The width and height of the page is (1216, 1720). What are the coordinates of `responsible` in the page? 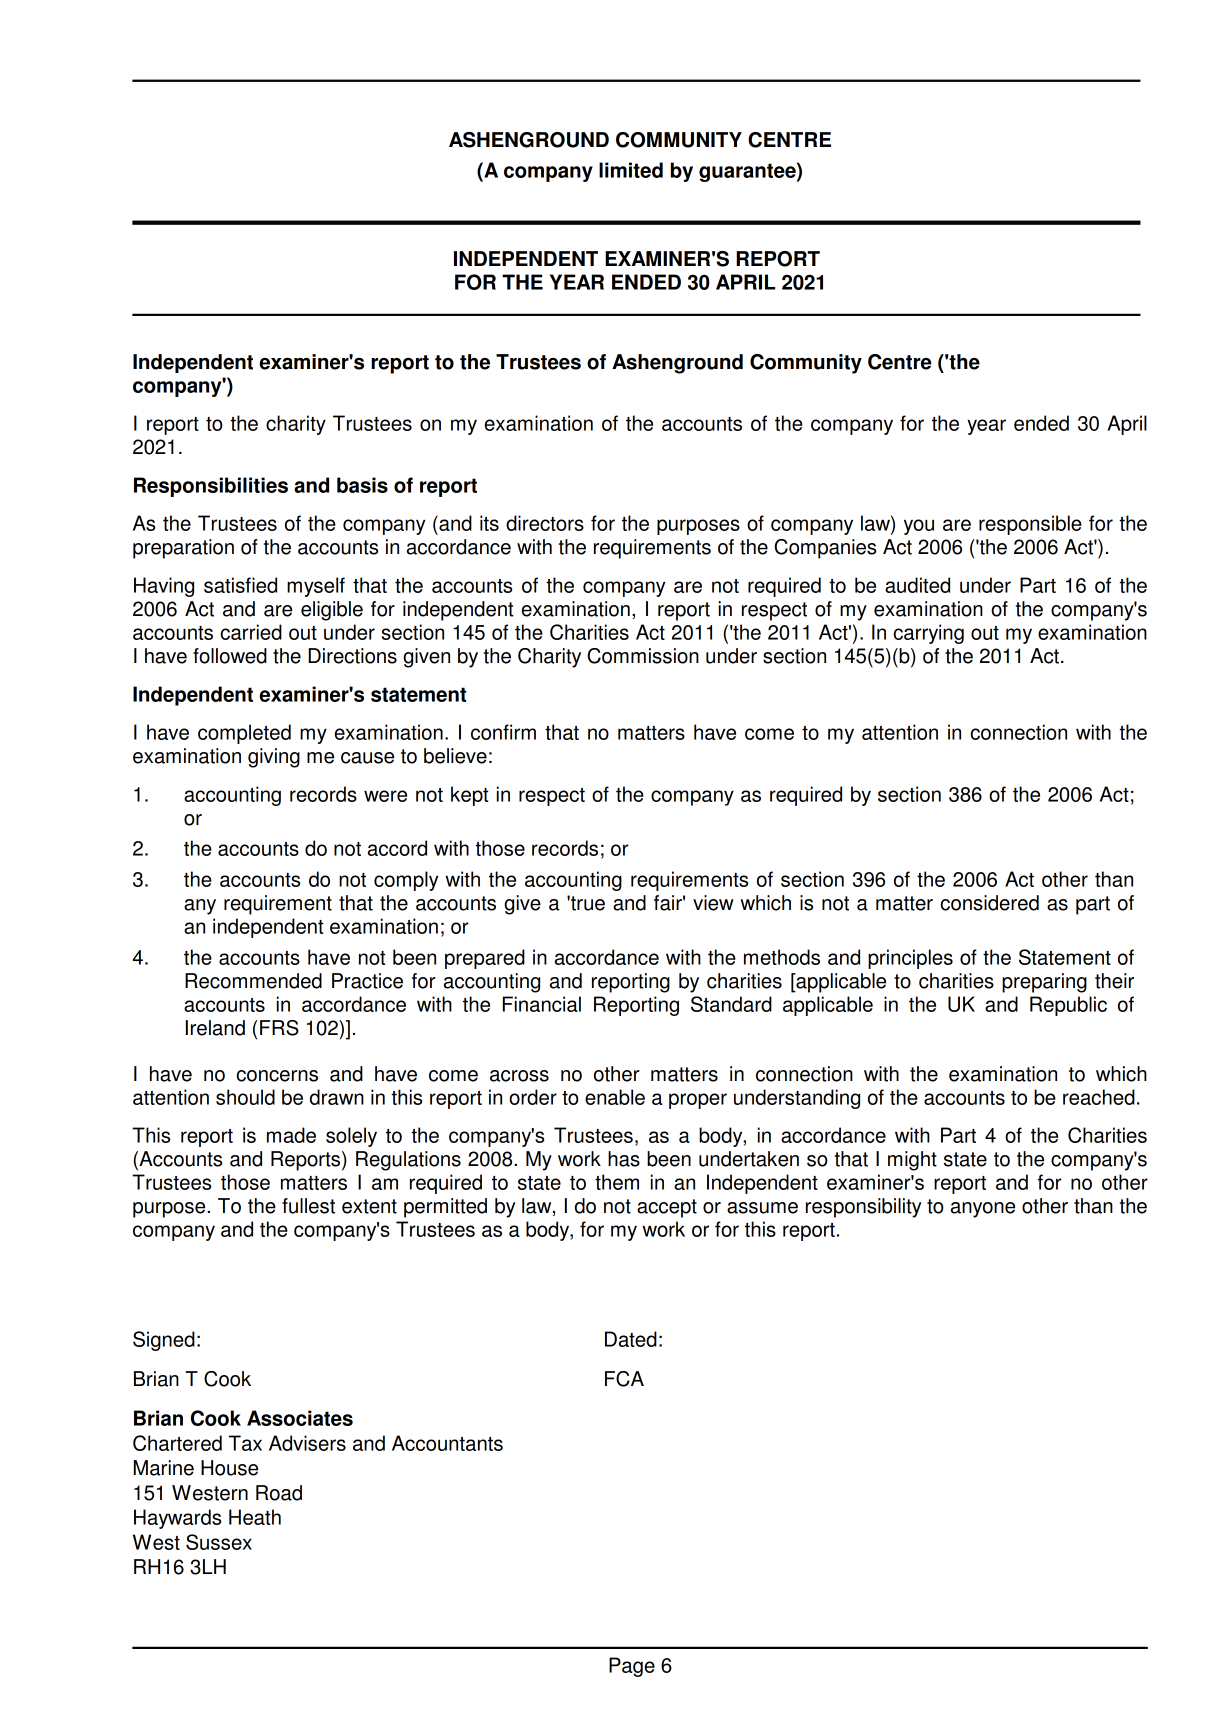 It's located at (1030, 525).
